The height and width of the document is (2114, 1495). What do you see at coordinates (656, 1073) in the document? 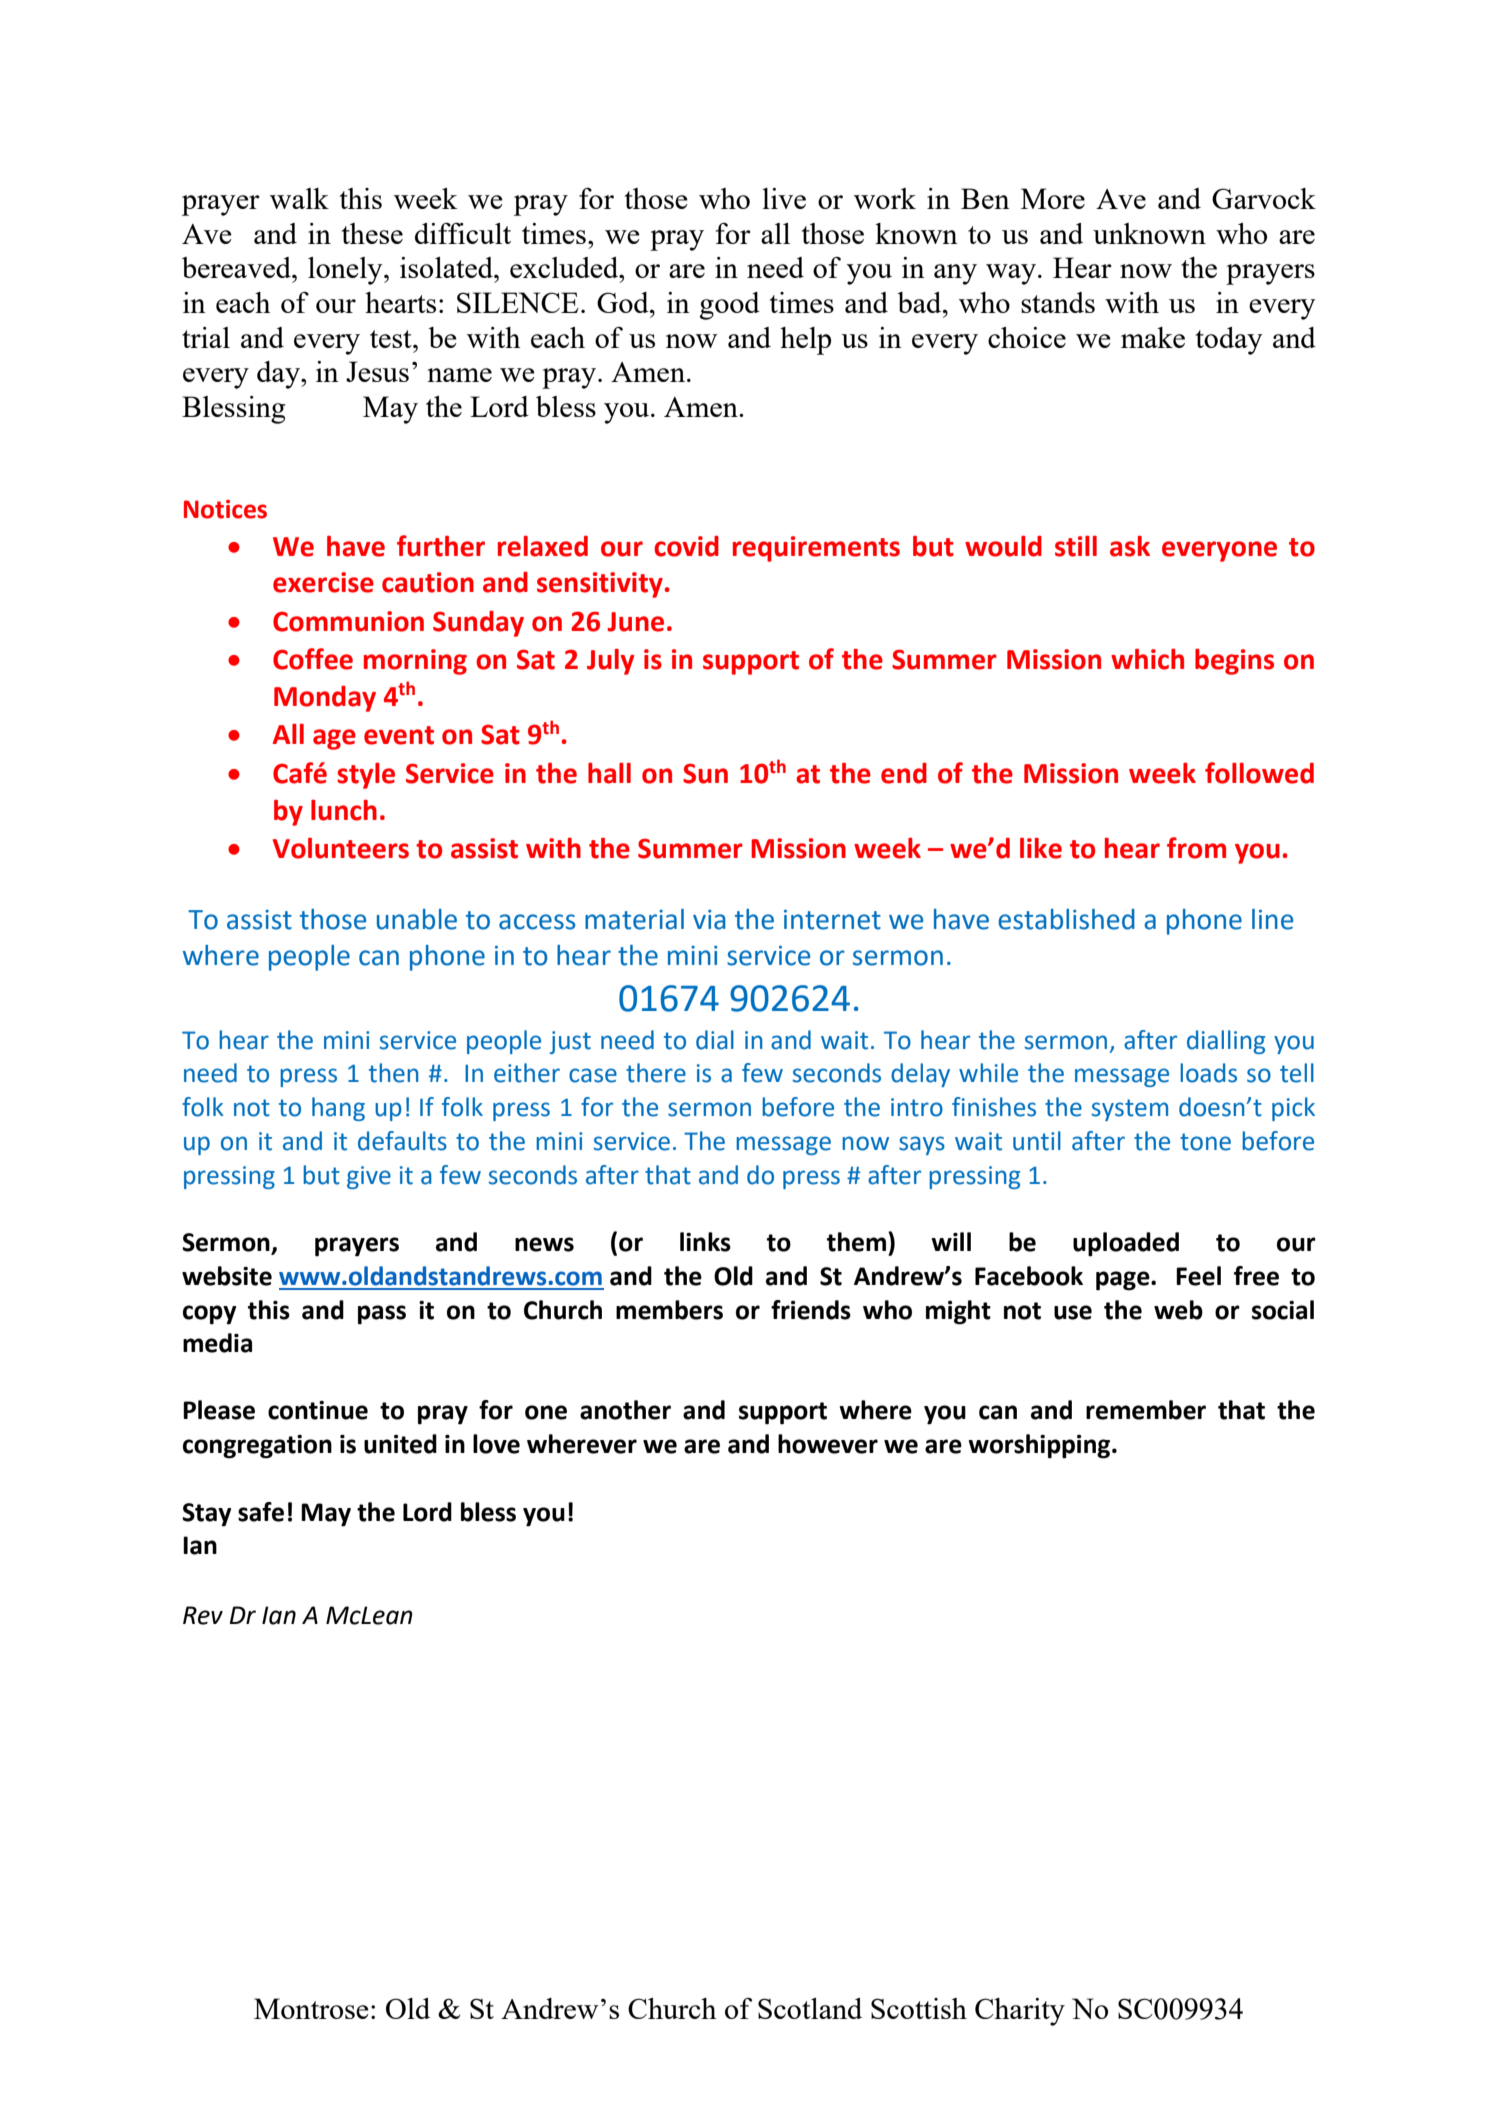
I see `there` at bounding box center [656, 1073].
